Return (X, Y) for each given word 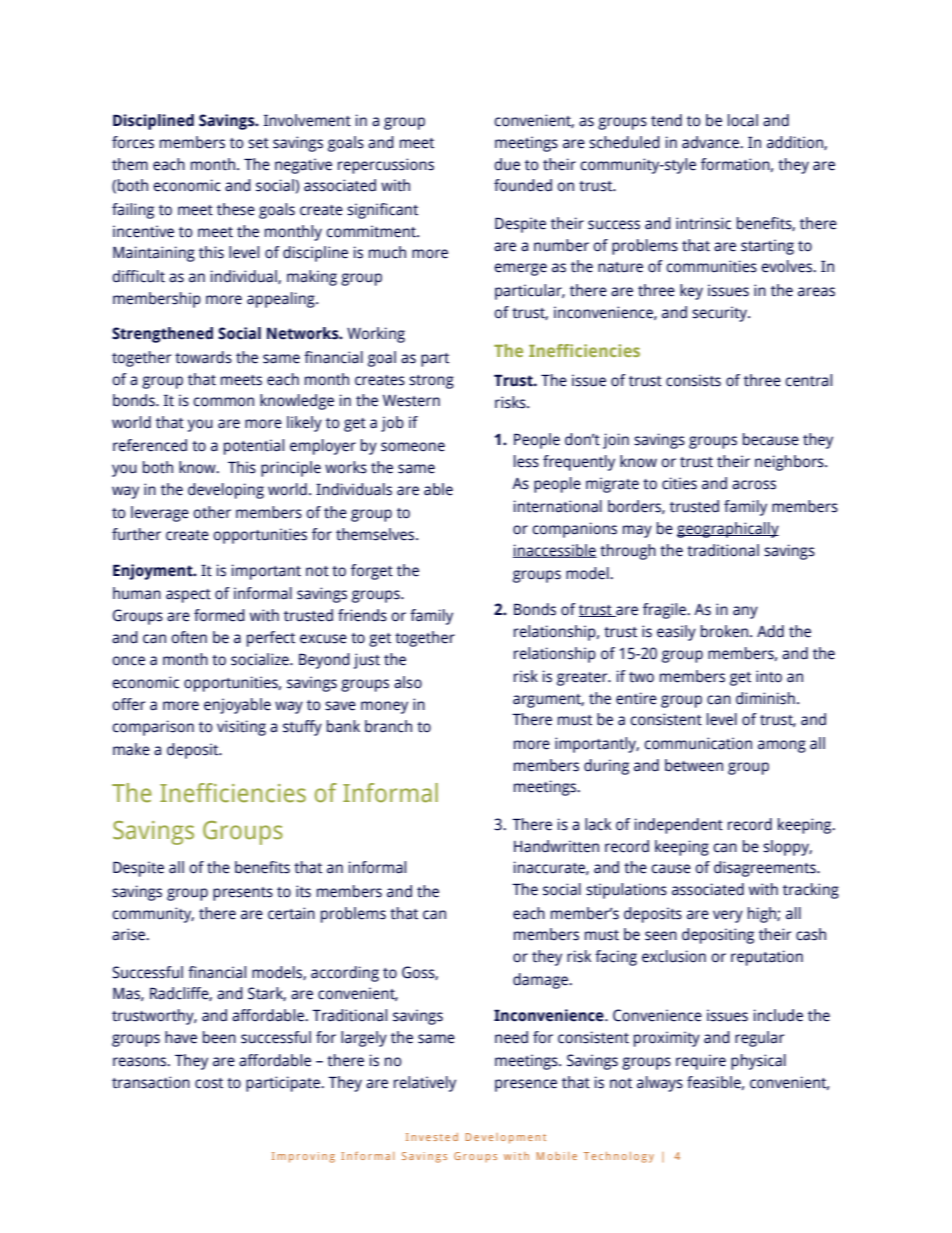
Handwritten (556, 846)
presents (243, 894)
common (223, 402)
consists (693, 380)
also (408, 682)
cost (209, 1083)
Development (506, 1138)
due (507, 164)
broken (724, 631)
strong (431, 382)
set (258, 143)
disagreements (766, 869)
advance (711, 142)
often (189, 637)
